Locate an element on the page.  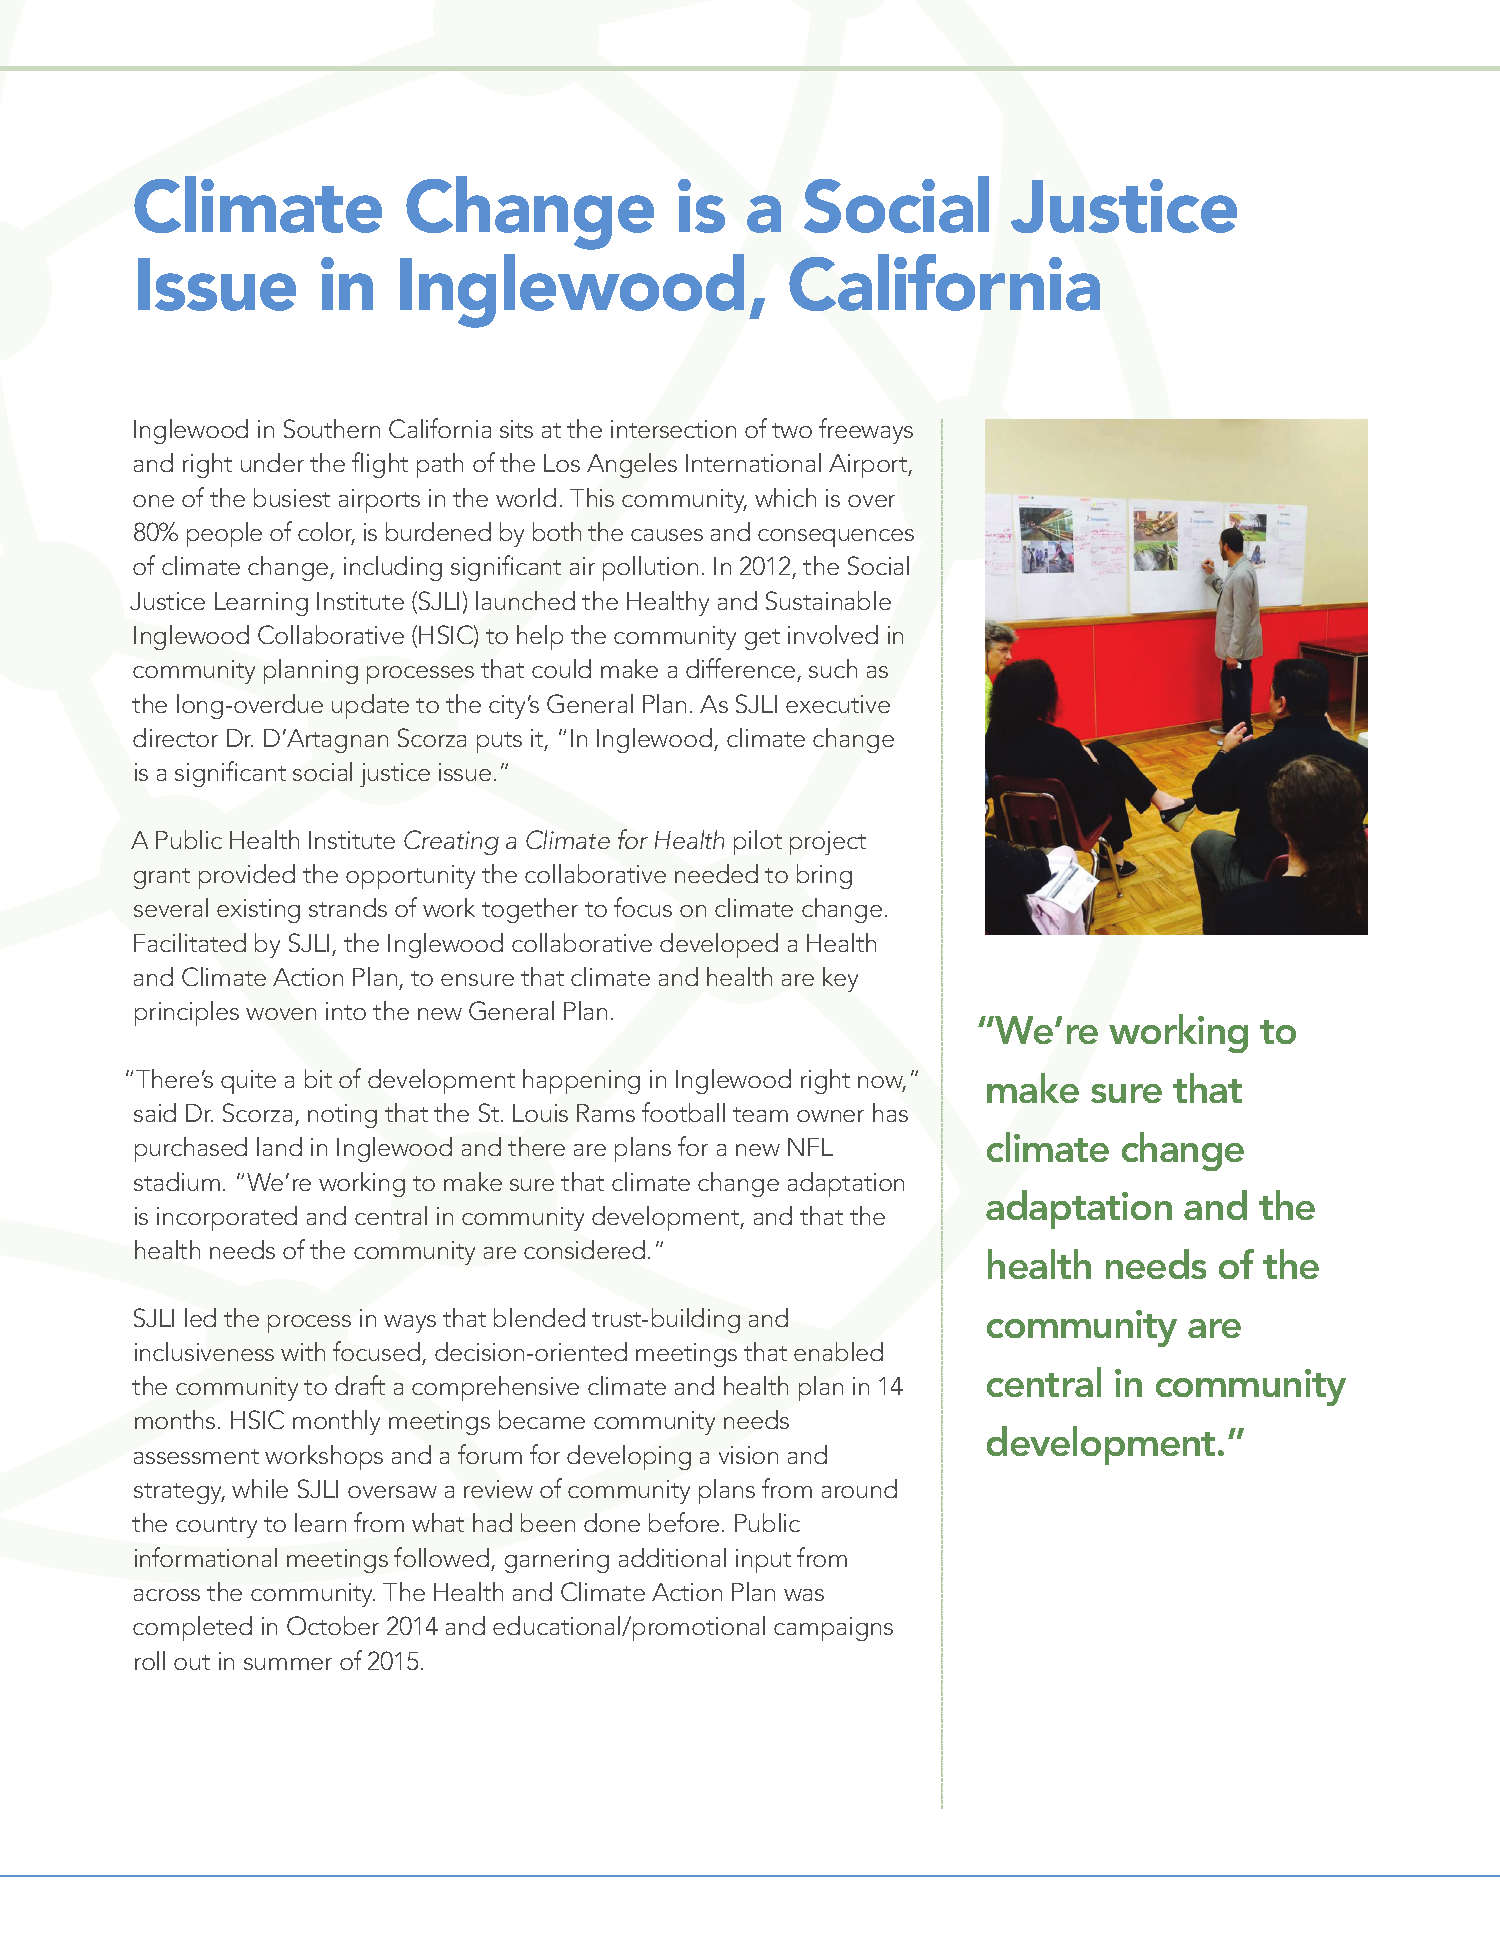
NFL is located at coordinates (810, 1147).
